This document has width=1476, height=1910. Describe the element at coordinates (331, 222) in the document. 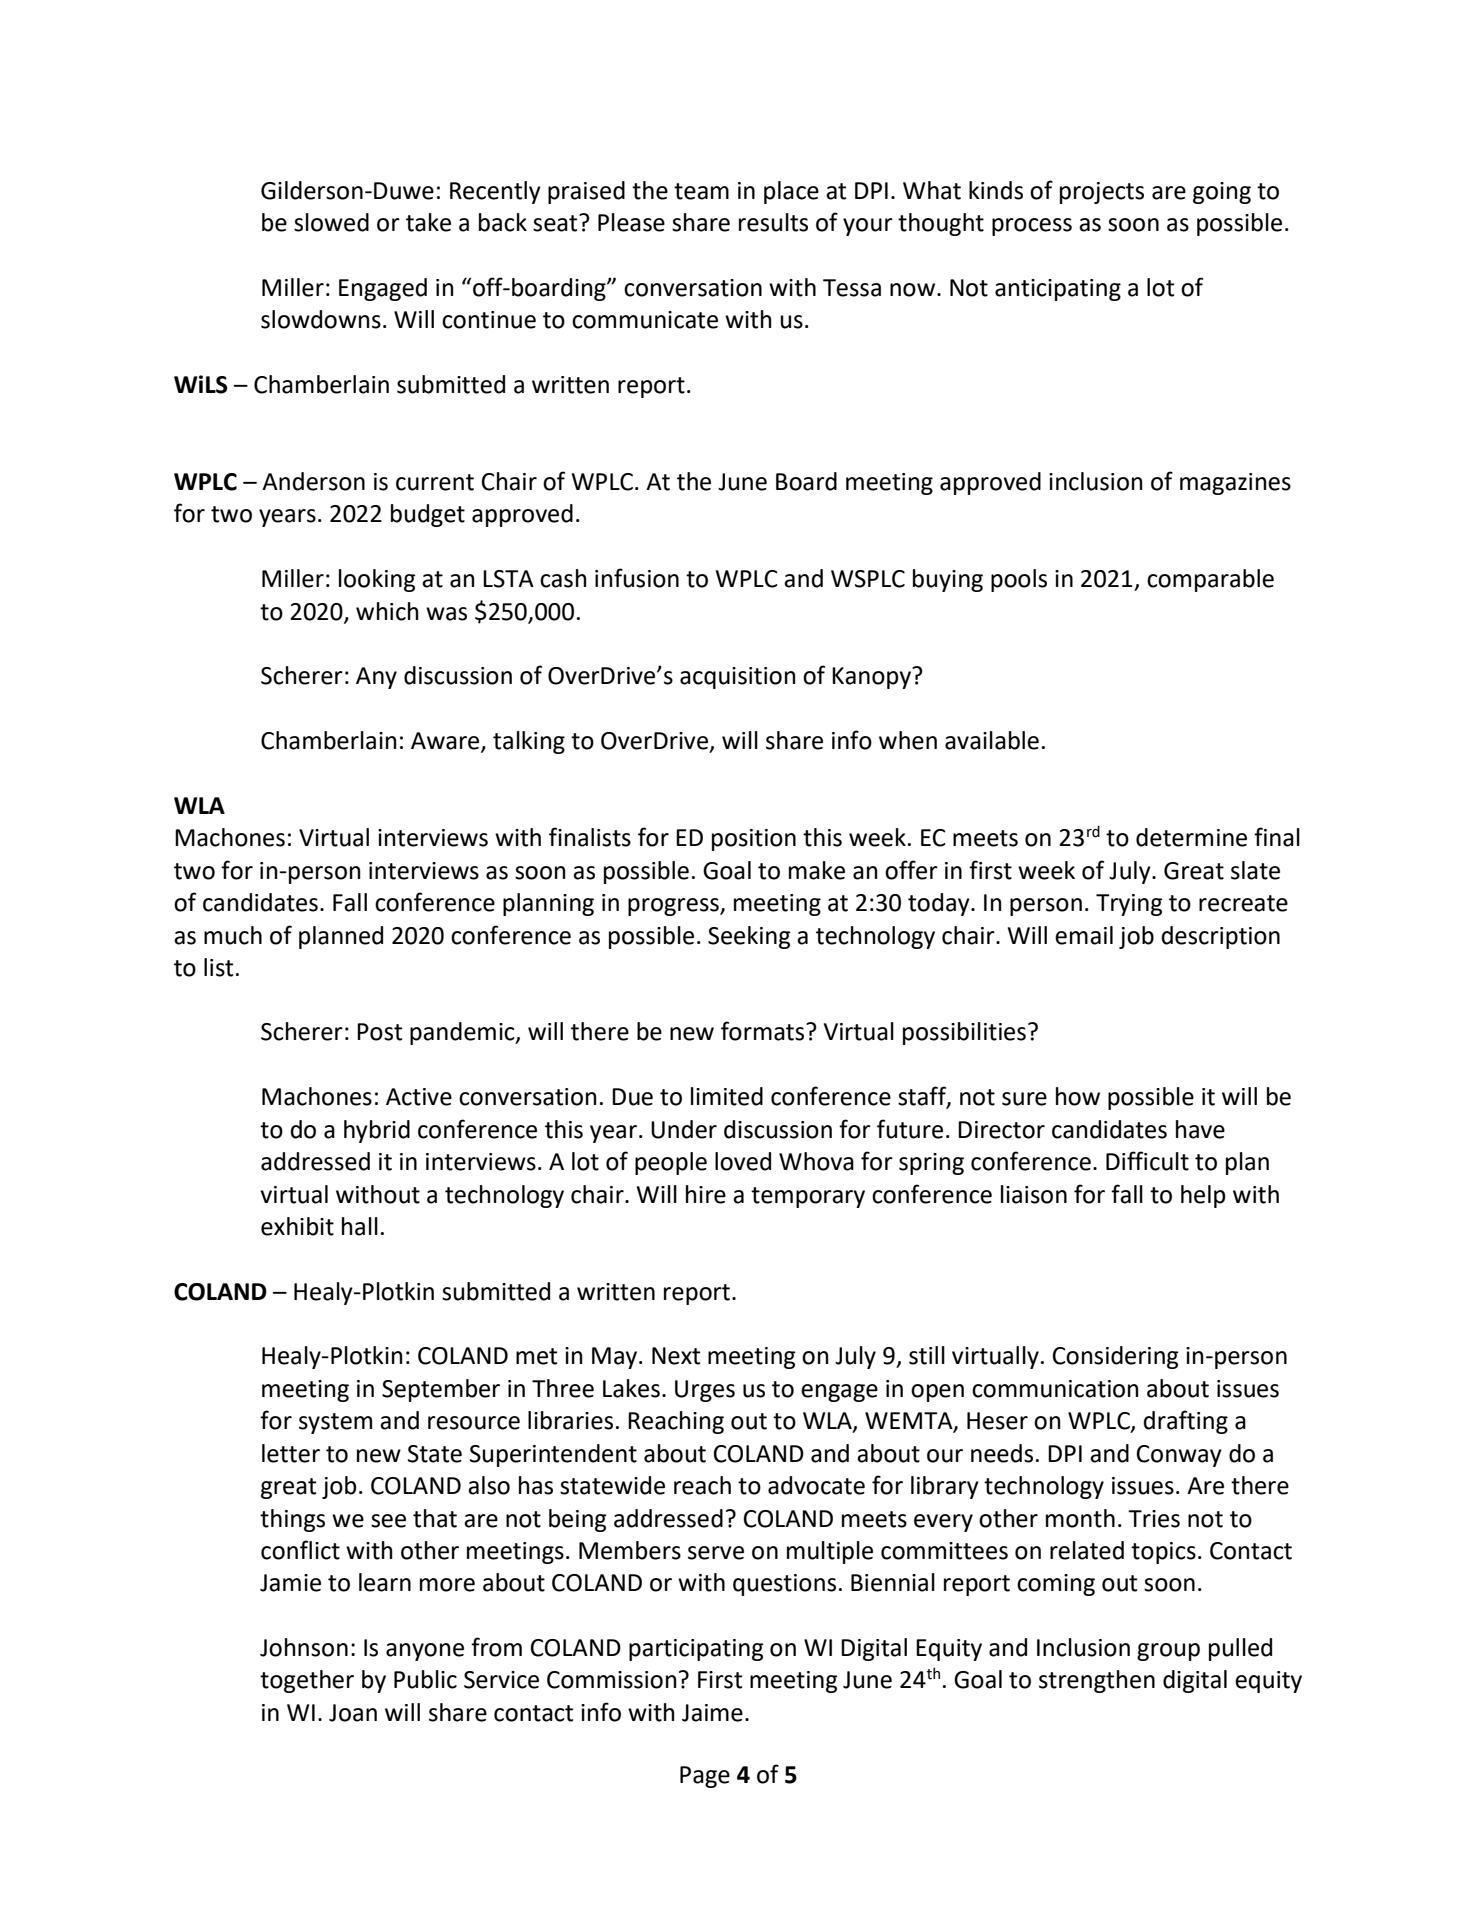

I see `slowed` at that location.
